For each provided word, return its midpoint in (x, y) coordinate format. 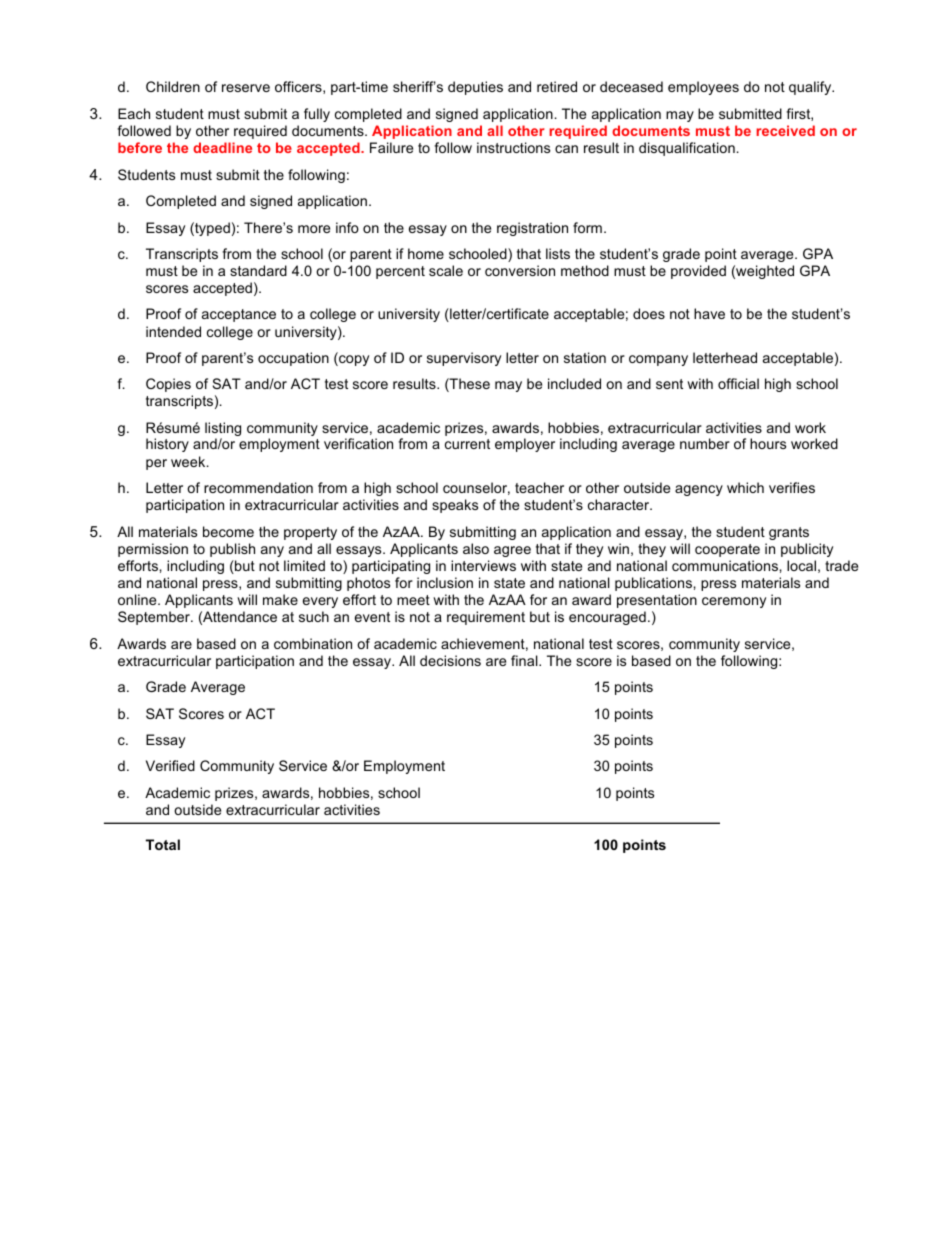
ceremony (734, 602)
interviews (483, 565)
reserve (246, 88)
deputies (475, 88)
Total (163, 844)
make (280, 599)
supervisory (464, 359)
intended (173, 331)
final (525, 660)
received (785, 130)
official (738, 383)
